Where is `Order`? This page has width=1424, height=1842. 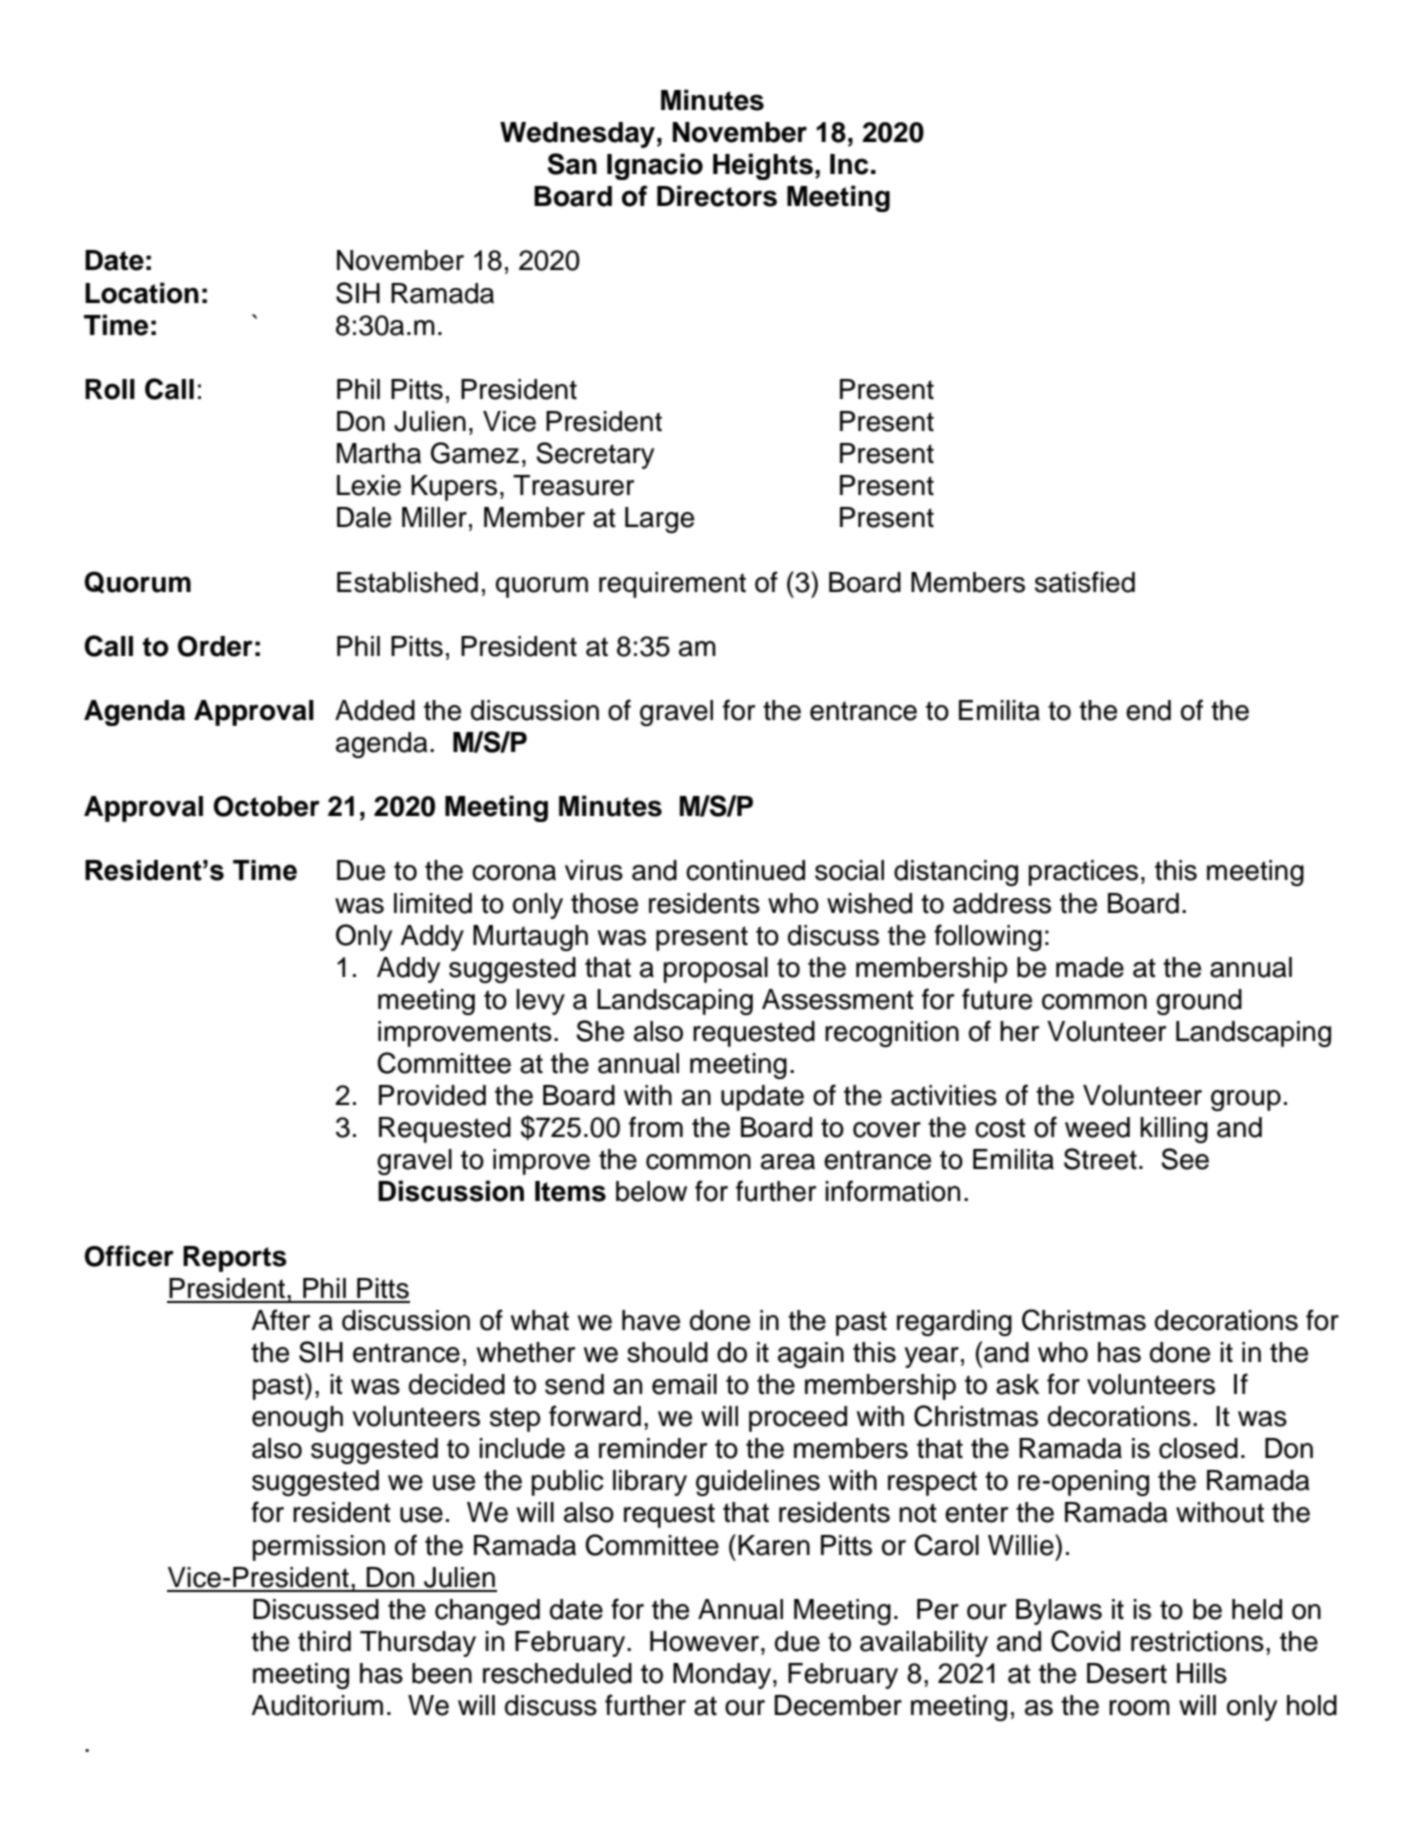 Order is located at coordinates (215, 646).
